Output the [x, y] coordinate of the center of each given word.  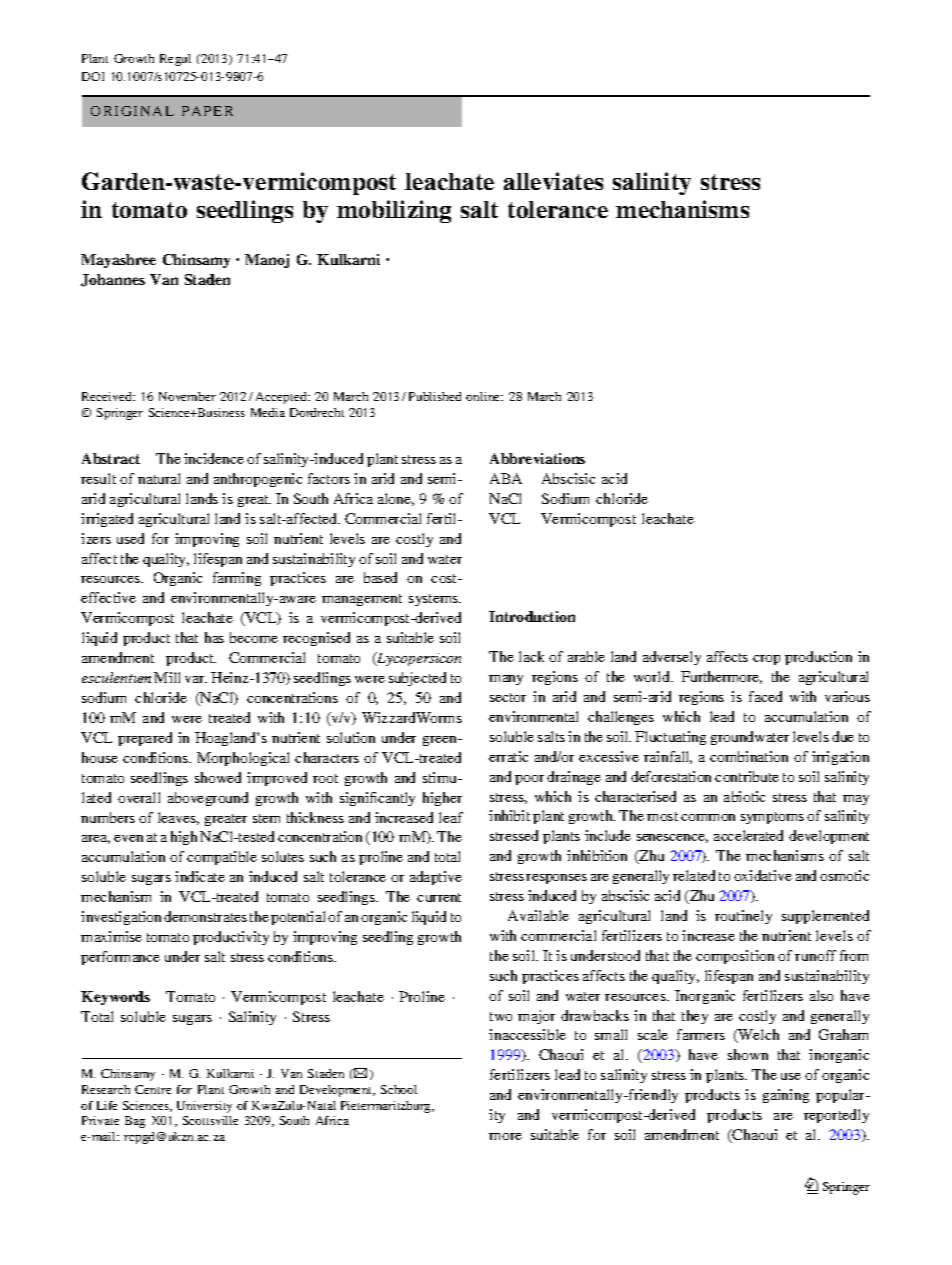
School [399, 1089]
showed [218, 777]
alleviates [553, 181]
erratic [508, 756]
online [484, 396]
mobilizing [394, 211]
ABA [506, 478]
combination [749, 756]
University [204, 1107]
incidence [214, 458]
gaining [786, 1096]
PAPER [207, 111]
